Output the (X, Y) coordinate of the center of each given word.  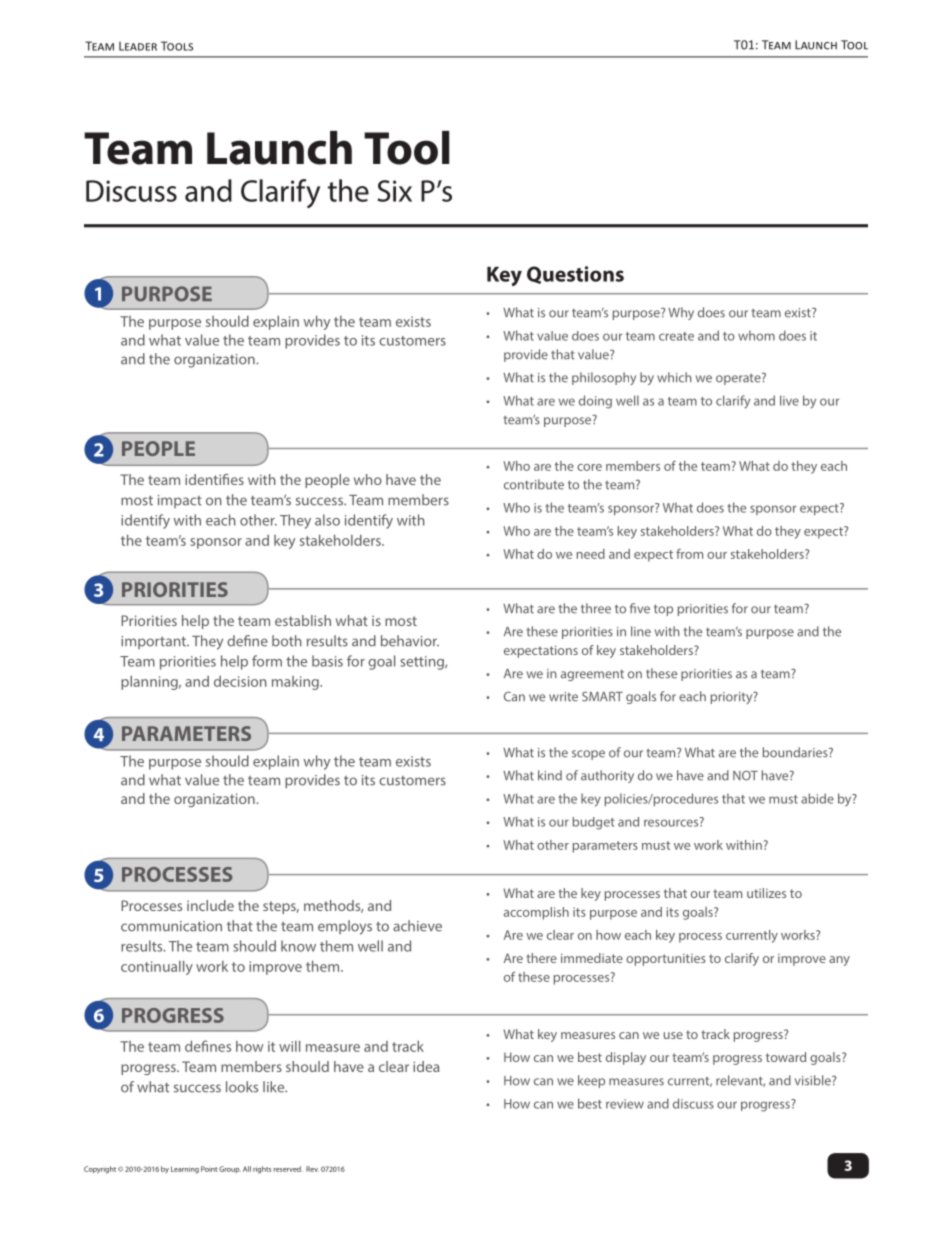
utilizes (766, 893)
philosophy (604, 378)
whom (756, 335)
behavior (410, 641)
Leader (138, 46)
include (210, 905)
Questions (575, 275)
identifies (214, 479)
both (287, 641)
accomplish (536, 913)
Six (394, 191)
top (663, 610)
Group (230, 1169)
